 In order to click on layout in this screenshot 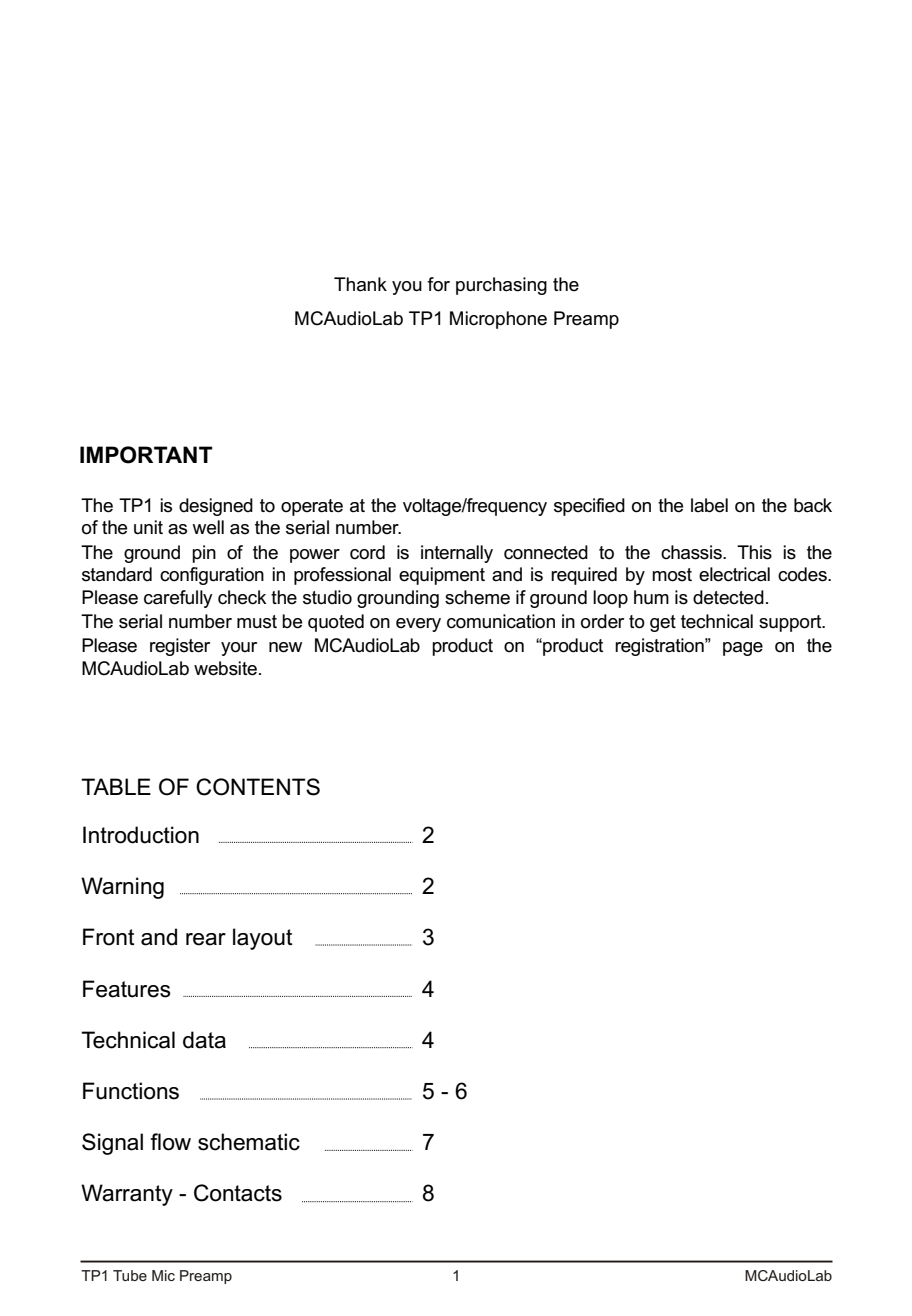, I will do `click(263, 939)`.
